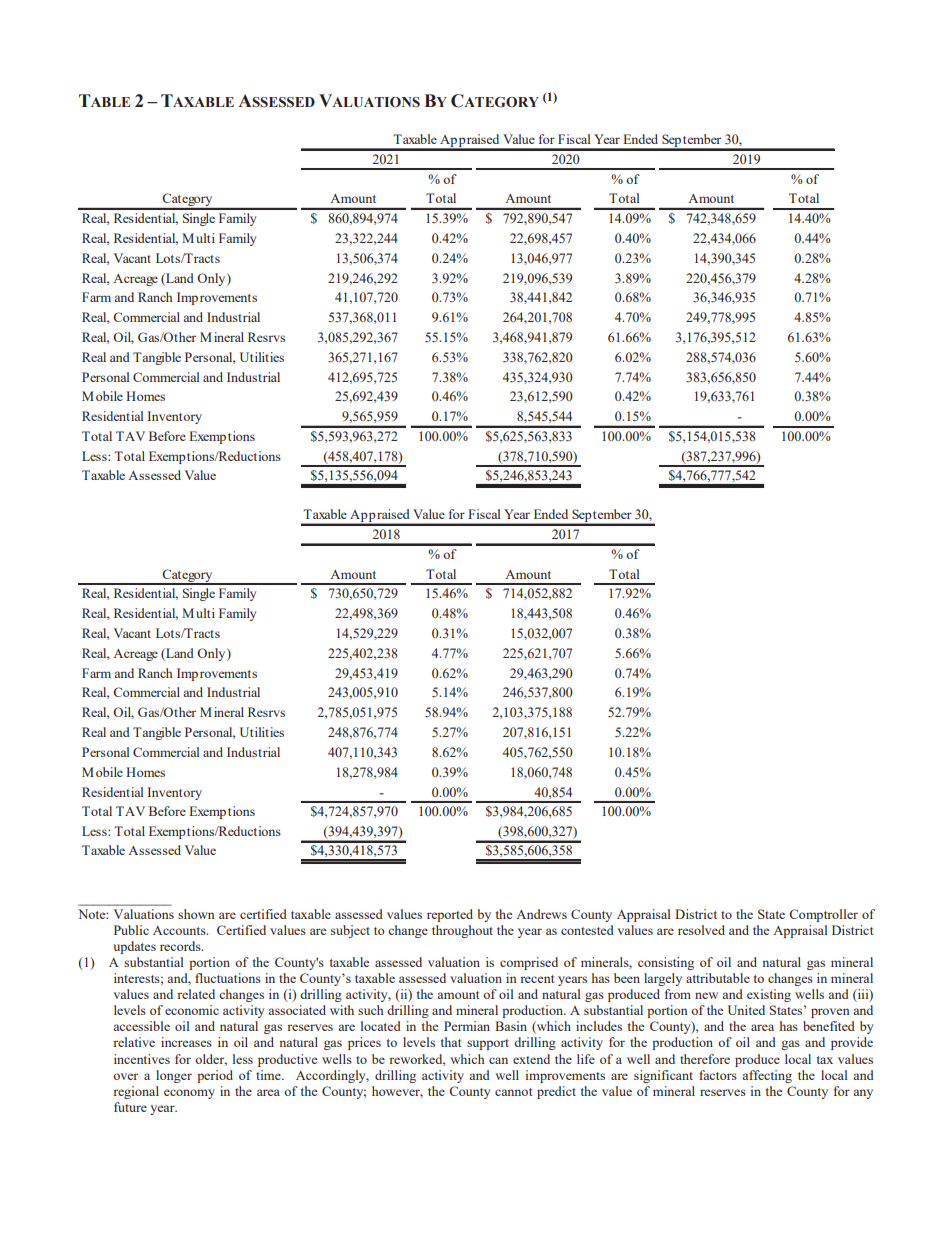 This screenshot has height=1233, width=952. I want to click on extend, so click(531, 1059).
